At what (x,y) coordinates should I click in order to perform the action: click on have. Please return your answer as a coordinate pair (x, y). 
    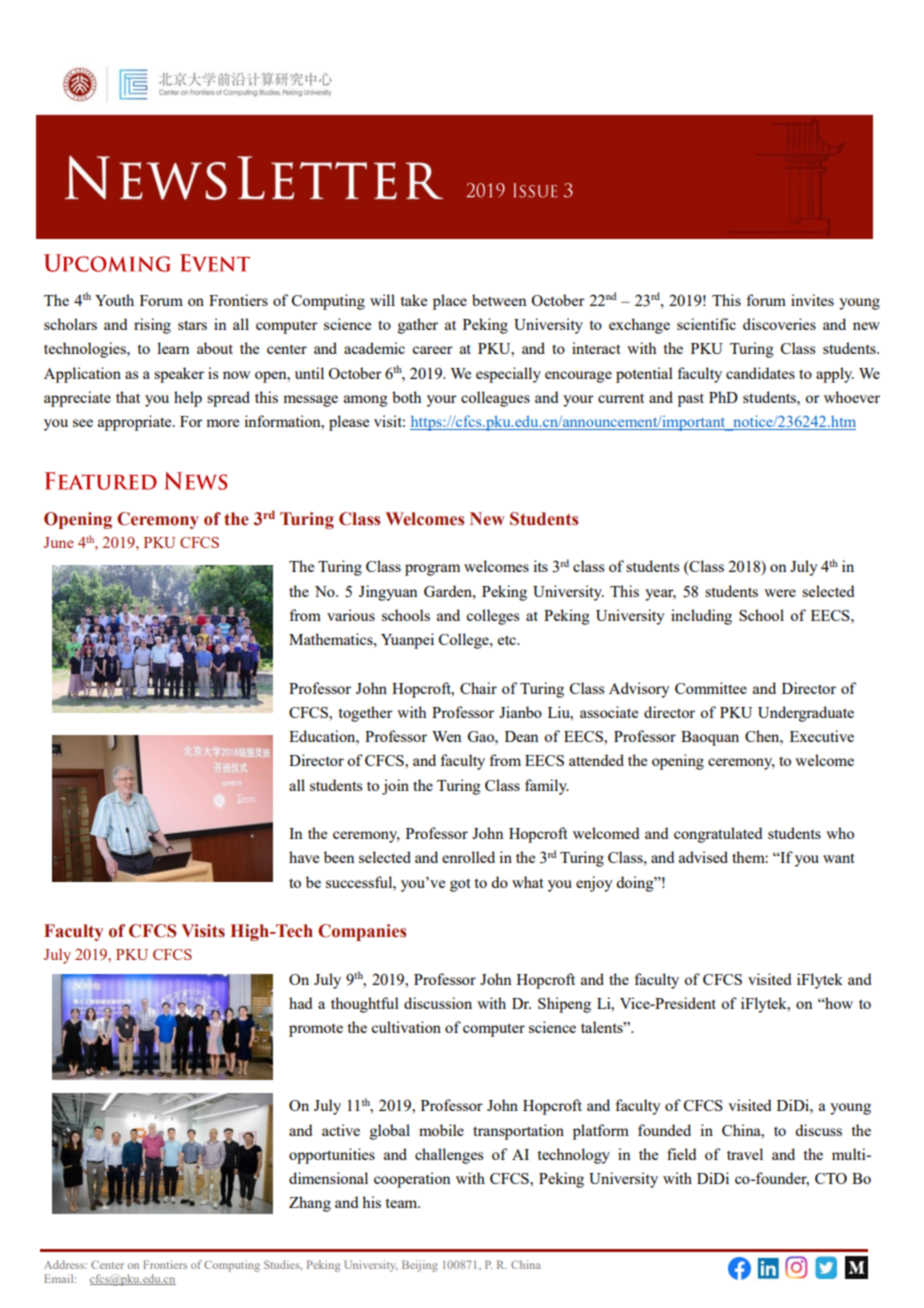
    Looking at the image, I should click on (304, 857).
